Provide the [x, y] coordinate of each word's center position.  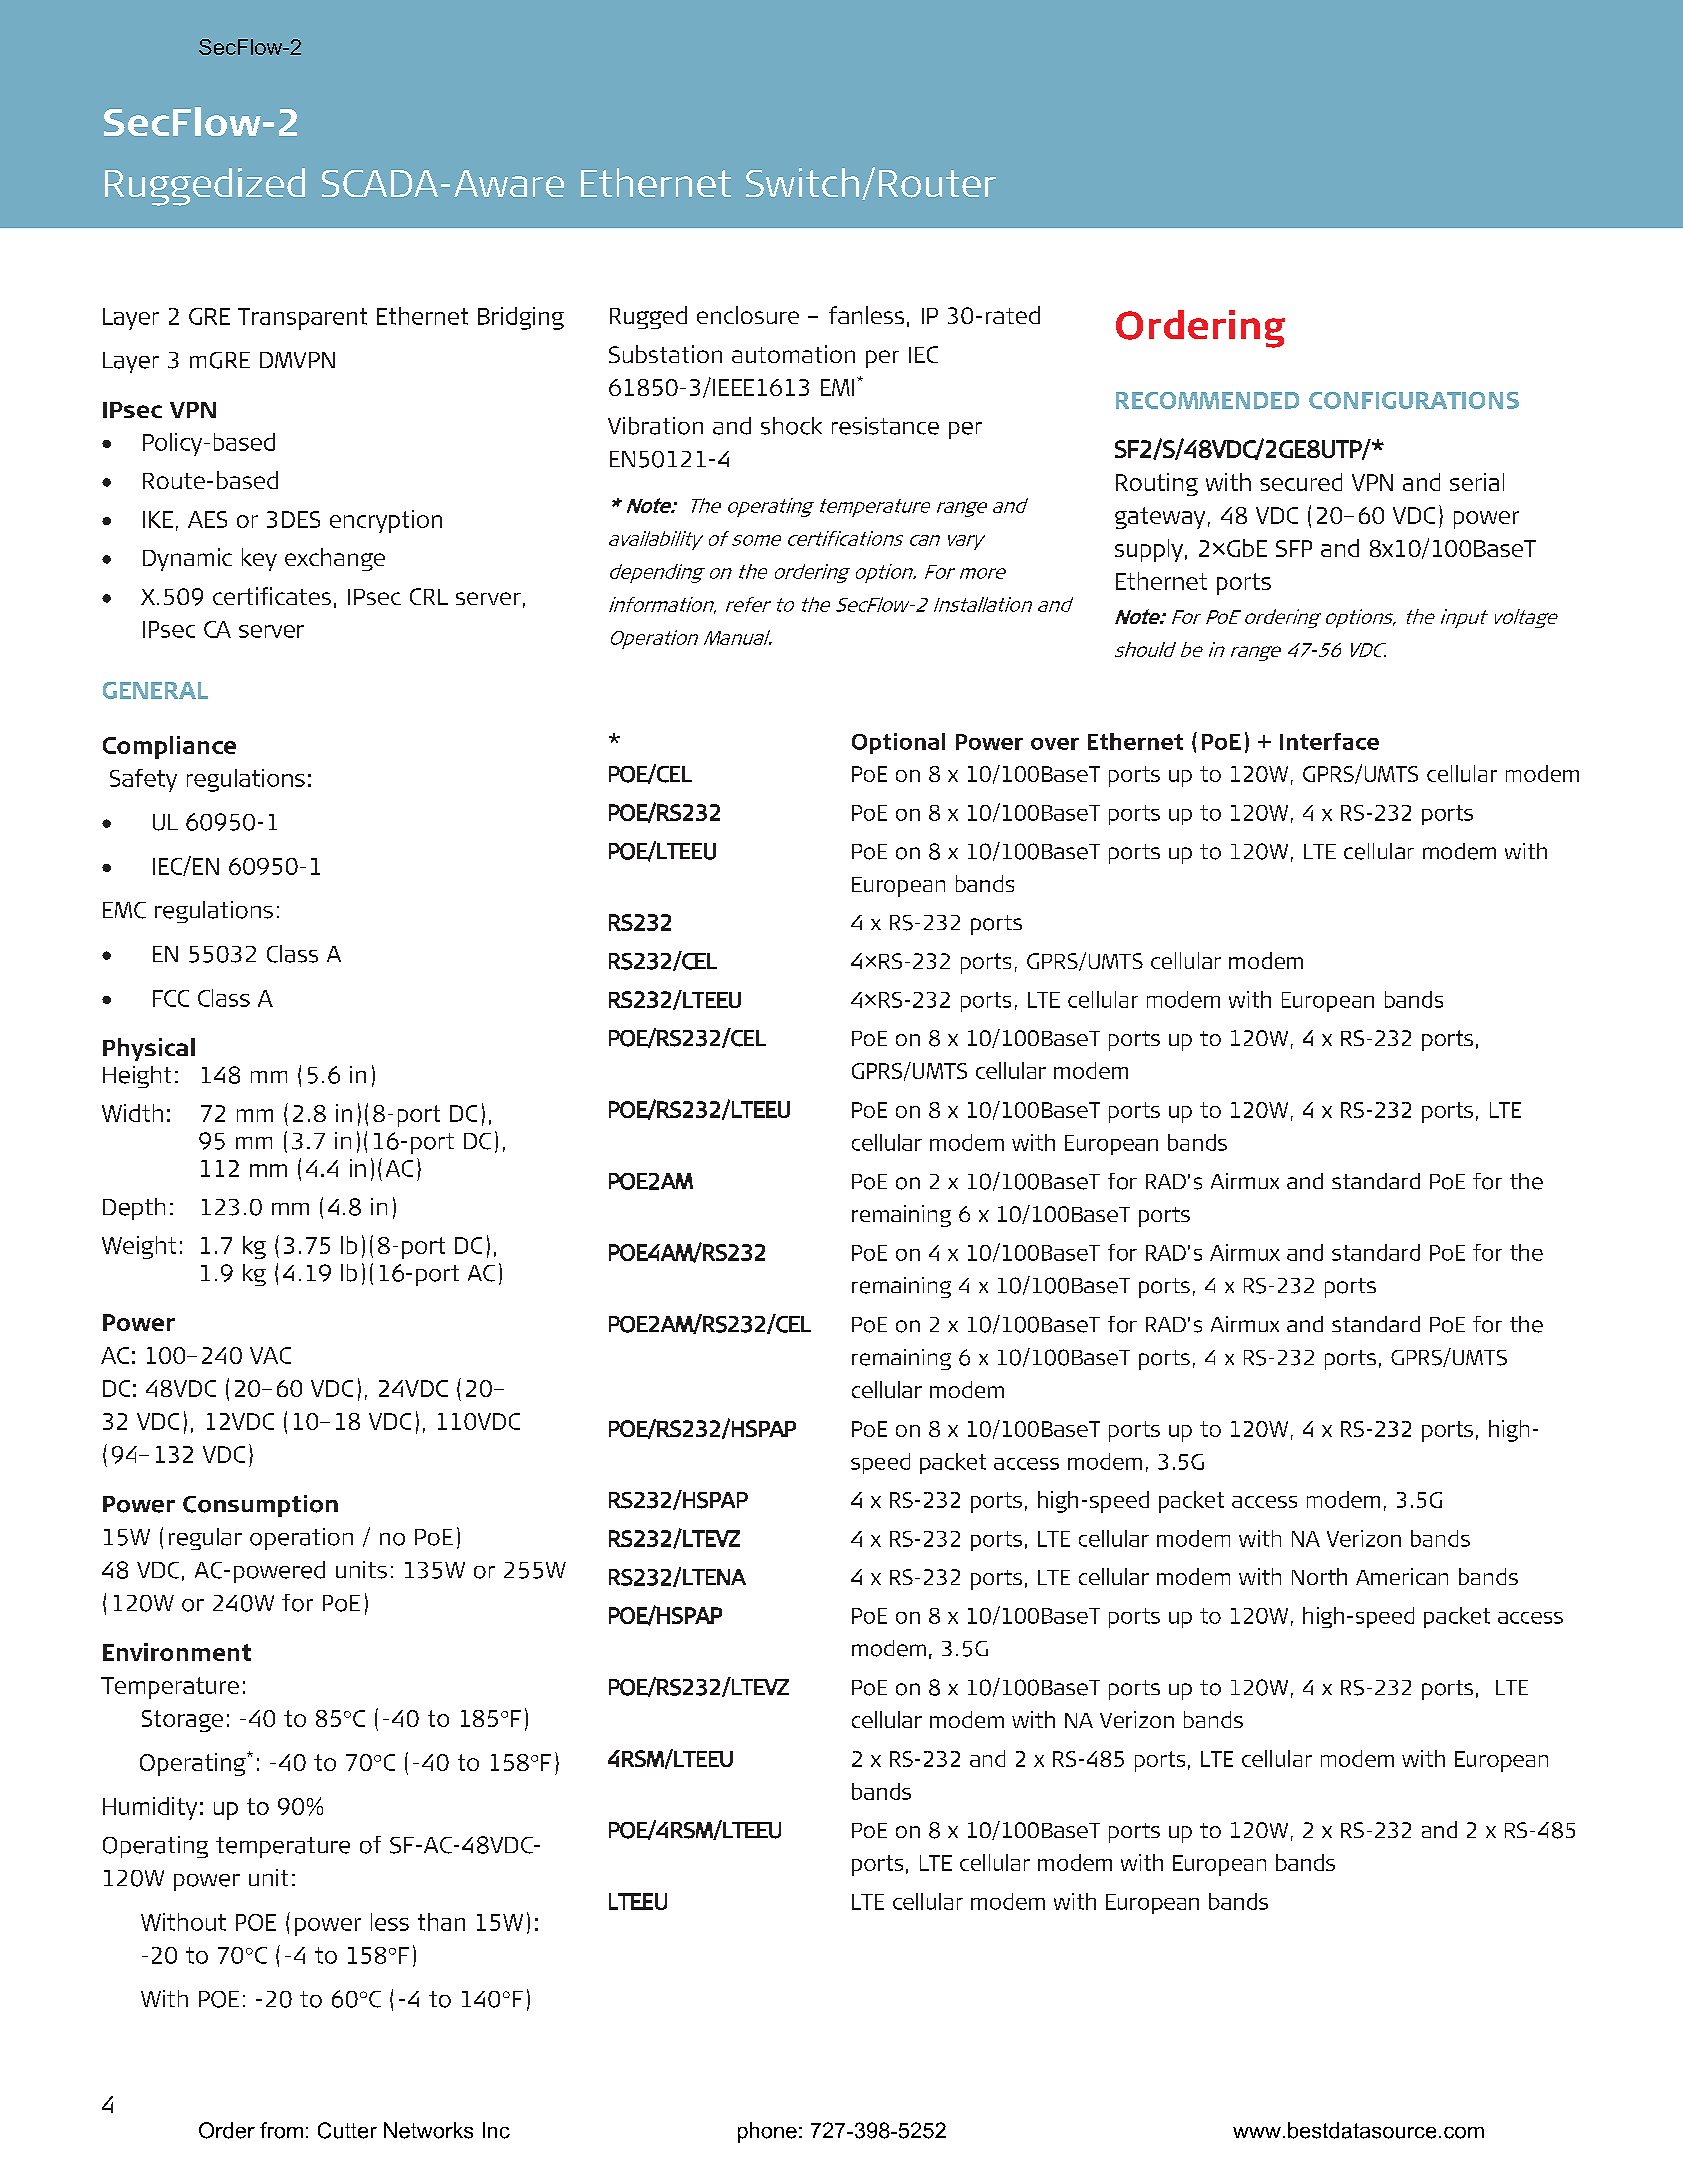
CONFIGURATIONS [1414, 400]
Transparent [302, 319]
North [1319, 1576]
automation [793, 354]
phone [767, 2132]
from [281, 2130]
